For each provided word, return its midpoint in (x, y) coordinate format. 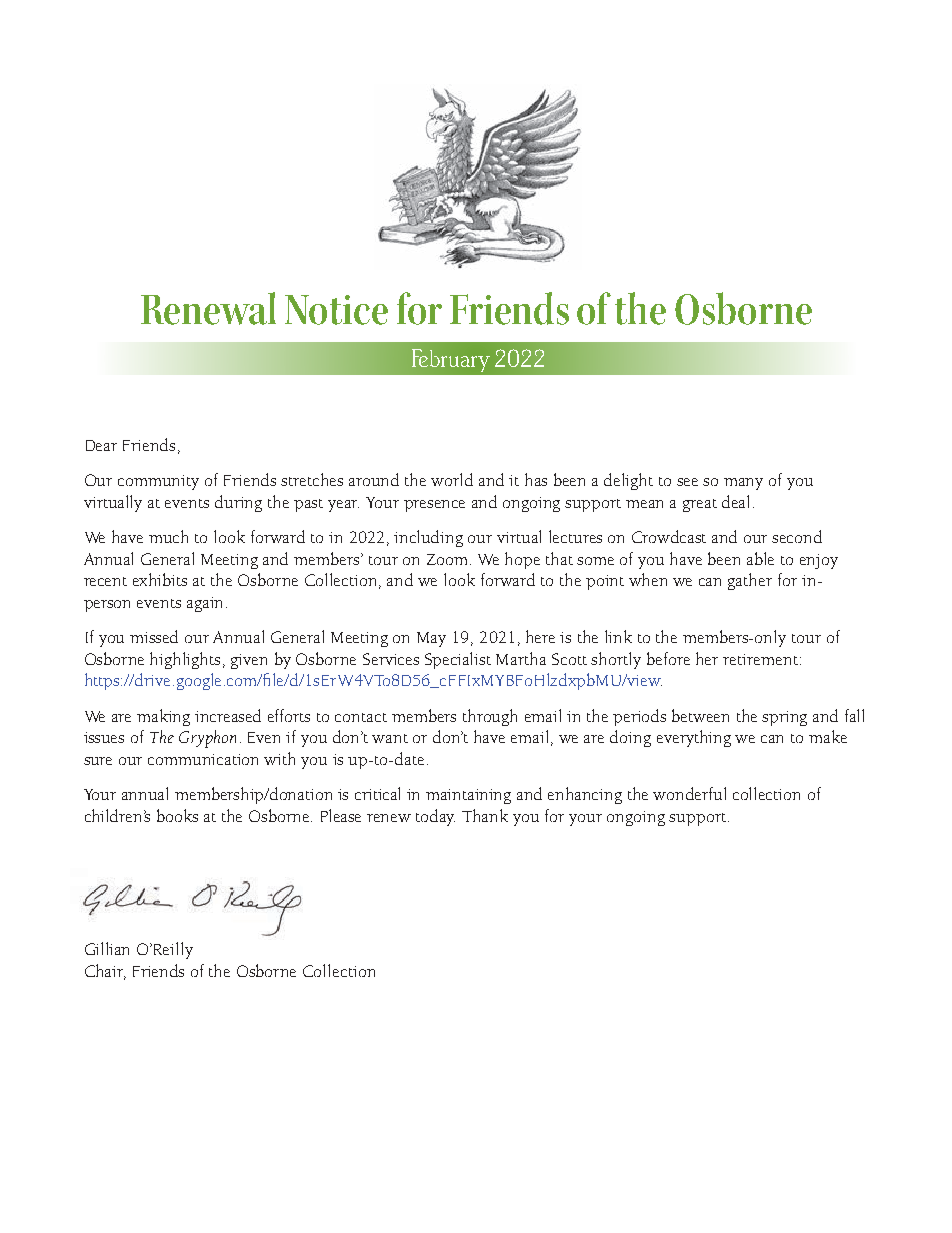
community (158, 482)
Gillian (107, 948)
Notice (336, 310)
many (743, 484)
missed (154, 636)
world (452, 479)
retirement (760, 659)
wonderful (689, 793)
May (431, 639)
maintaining (468, 796)
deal (738, 501)
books (177, 815)
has (536, 479)
